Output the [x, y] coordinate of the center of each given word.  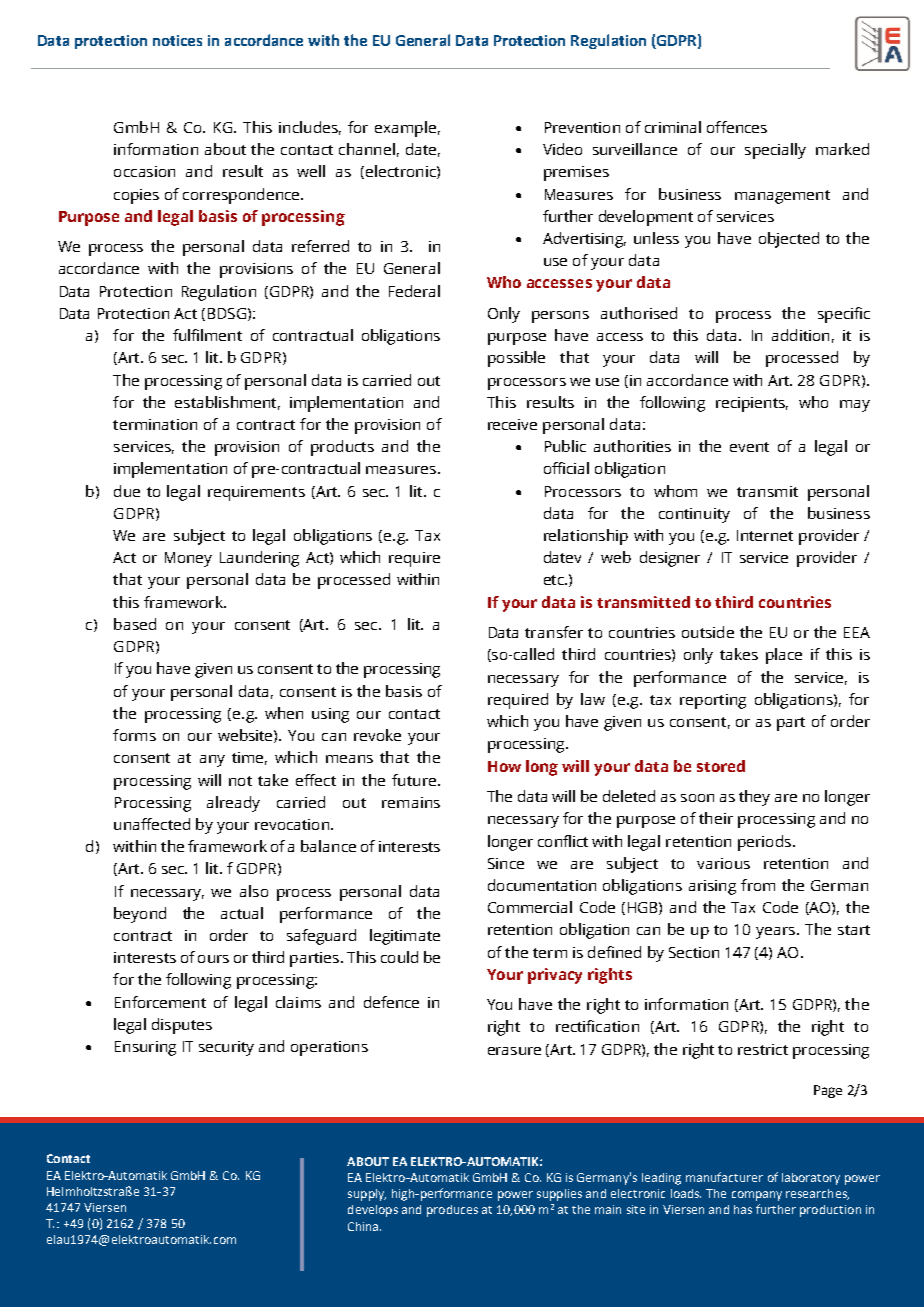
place [784, 656]
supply [367, 1195]
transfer [554, 632]
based [135, 624]
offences [737, 127]
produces [452, 1211]
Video [562, 149]
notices [177, 40]
